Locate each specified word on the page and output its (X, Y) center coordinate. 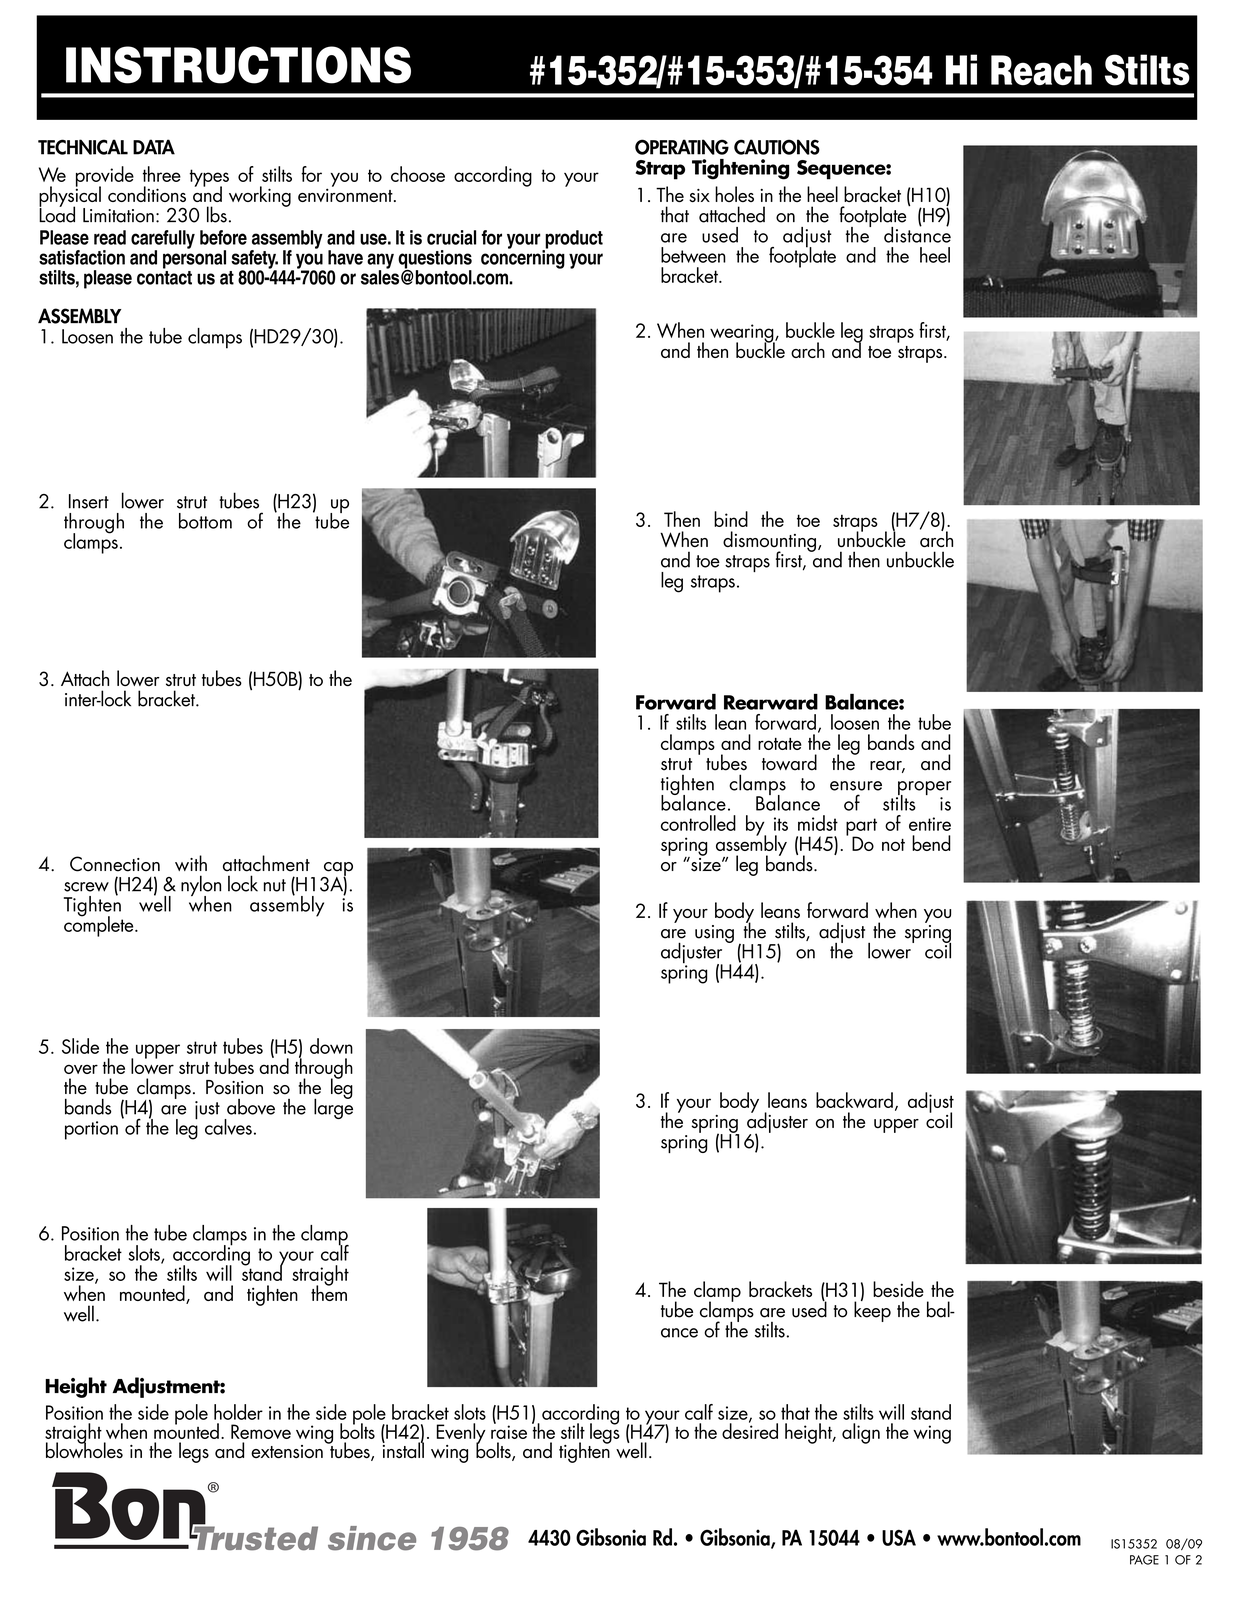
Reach (1041, 70)
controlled (698, 823)
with (191, 863)
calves (228, 1127)
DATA (154, 147)
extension (287, 1451)
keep (872, 1310)
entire (930, 824)
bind (731, 519)
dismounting (769, 542)
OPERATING (682, 147)
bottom (205, 521)
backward (854, 1100)
